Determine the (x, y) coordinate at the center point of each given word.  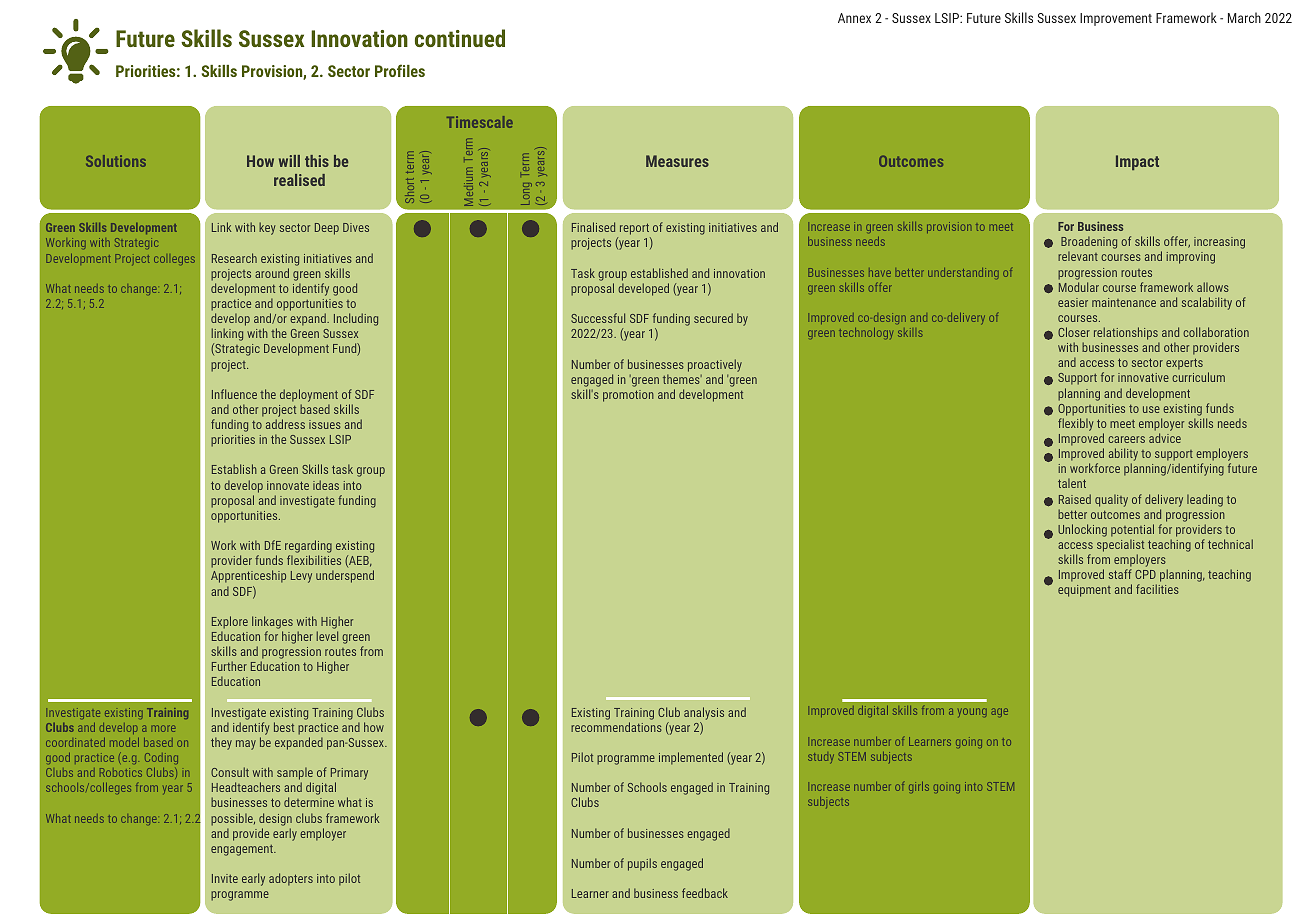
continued (460, 38)
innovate (288, 485)
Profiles (400, 70)
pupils (642, 864)
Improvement (1116, 19)
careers (1126, 439)
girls (919, 787)
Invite (225, 878)
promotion (628, 396)
